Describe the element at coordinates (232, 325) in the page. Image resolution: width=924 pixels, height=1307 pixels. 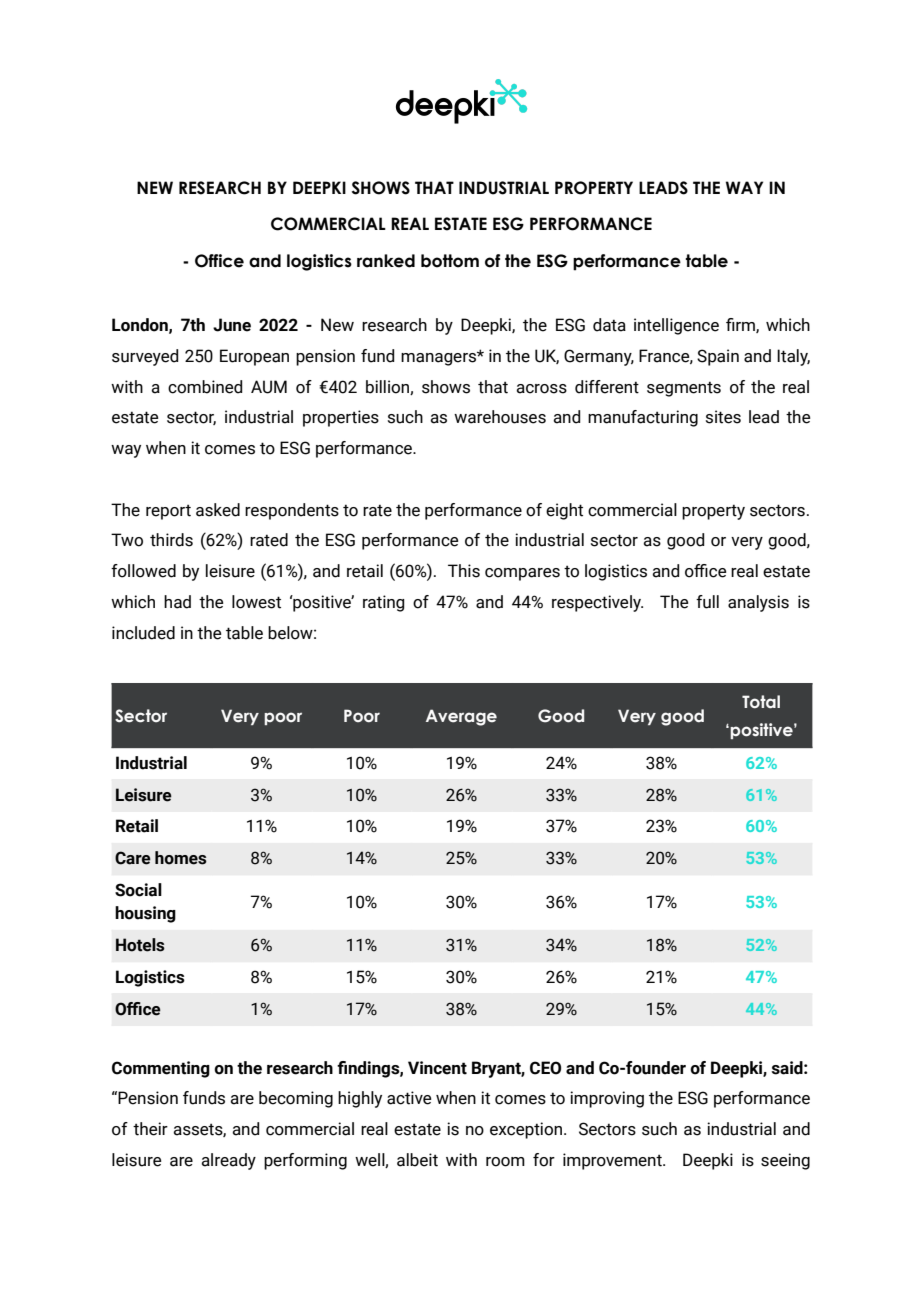
I see `June` at that location.
